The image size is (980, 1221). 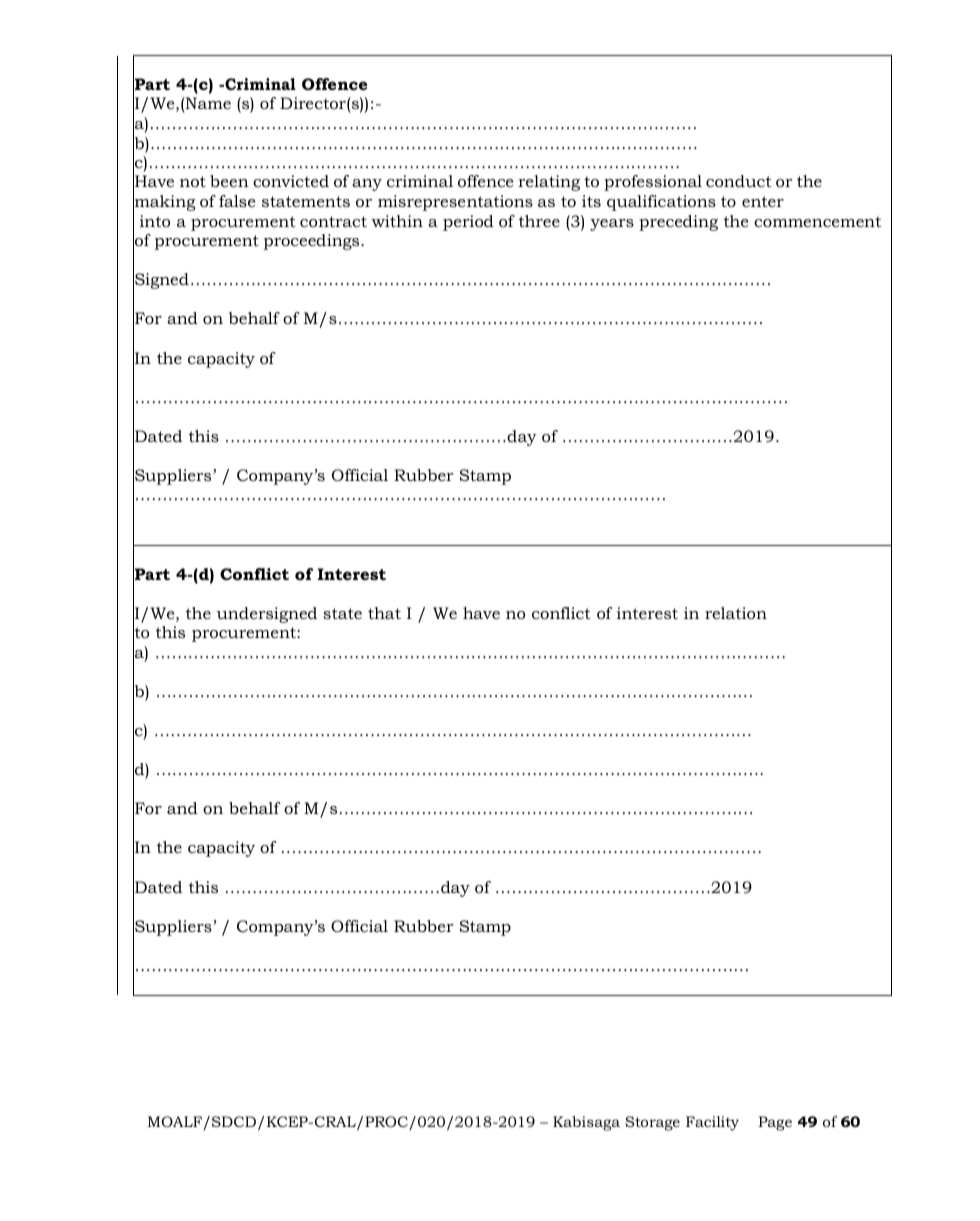 I want to click on enter, so click(x=763, y=201).
